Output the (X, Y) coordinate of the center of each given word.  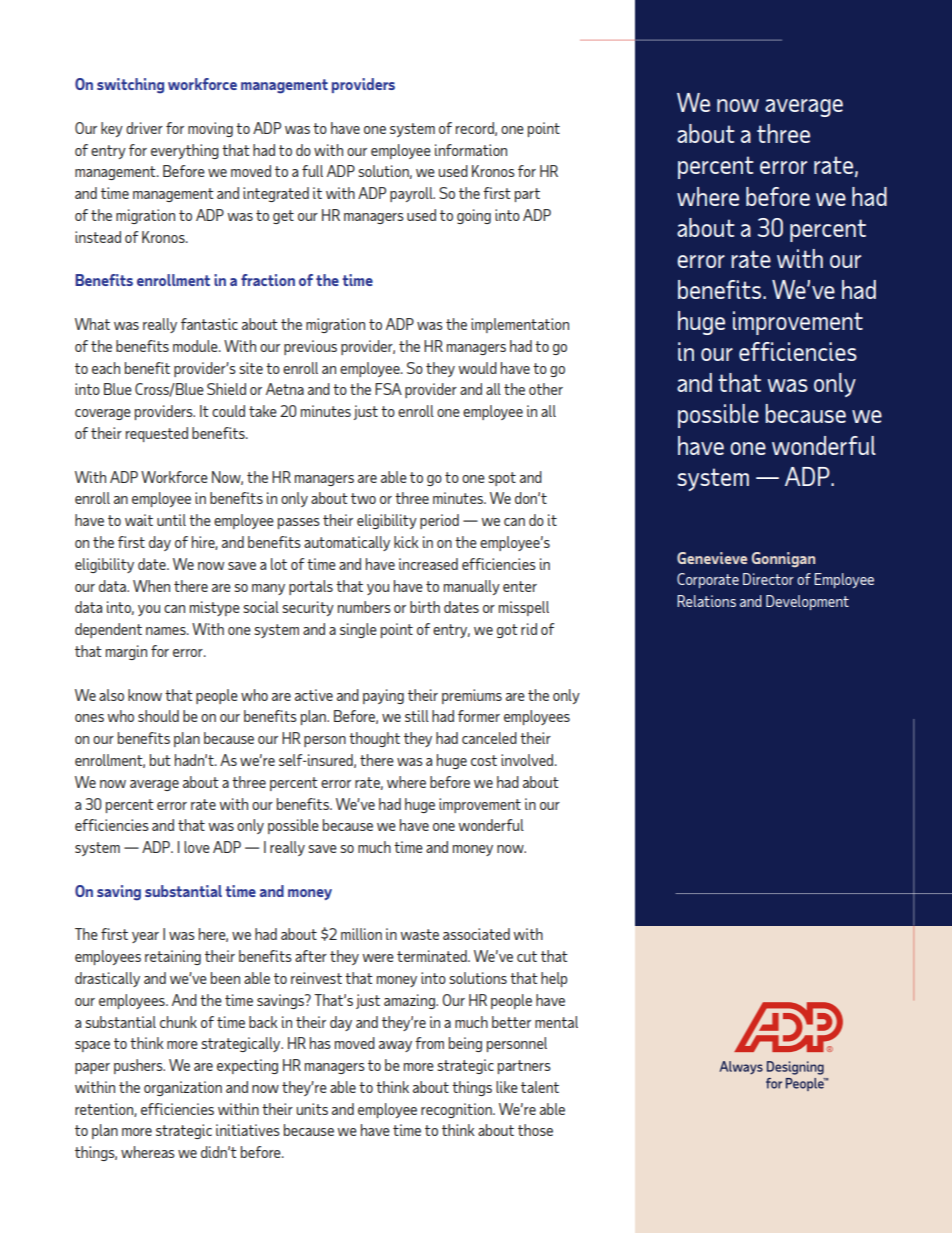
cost (484, 760)
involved (528, 760)
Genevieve (712, 558)
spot (502, 479)
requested (157, 434)
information (471, 150)
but (160, 760)
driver (144, 128)
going (474, 216)
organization (183, 1088)
